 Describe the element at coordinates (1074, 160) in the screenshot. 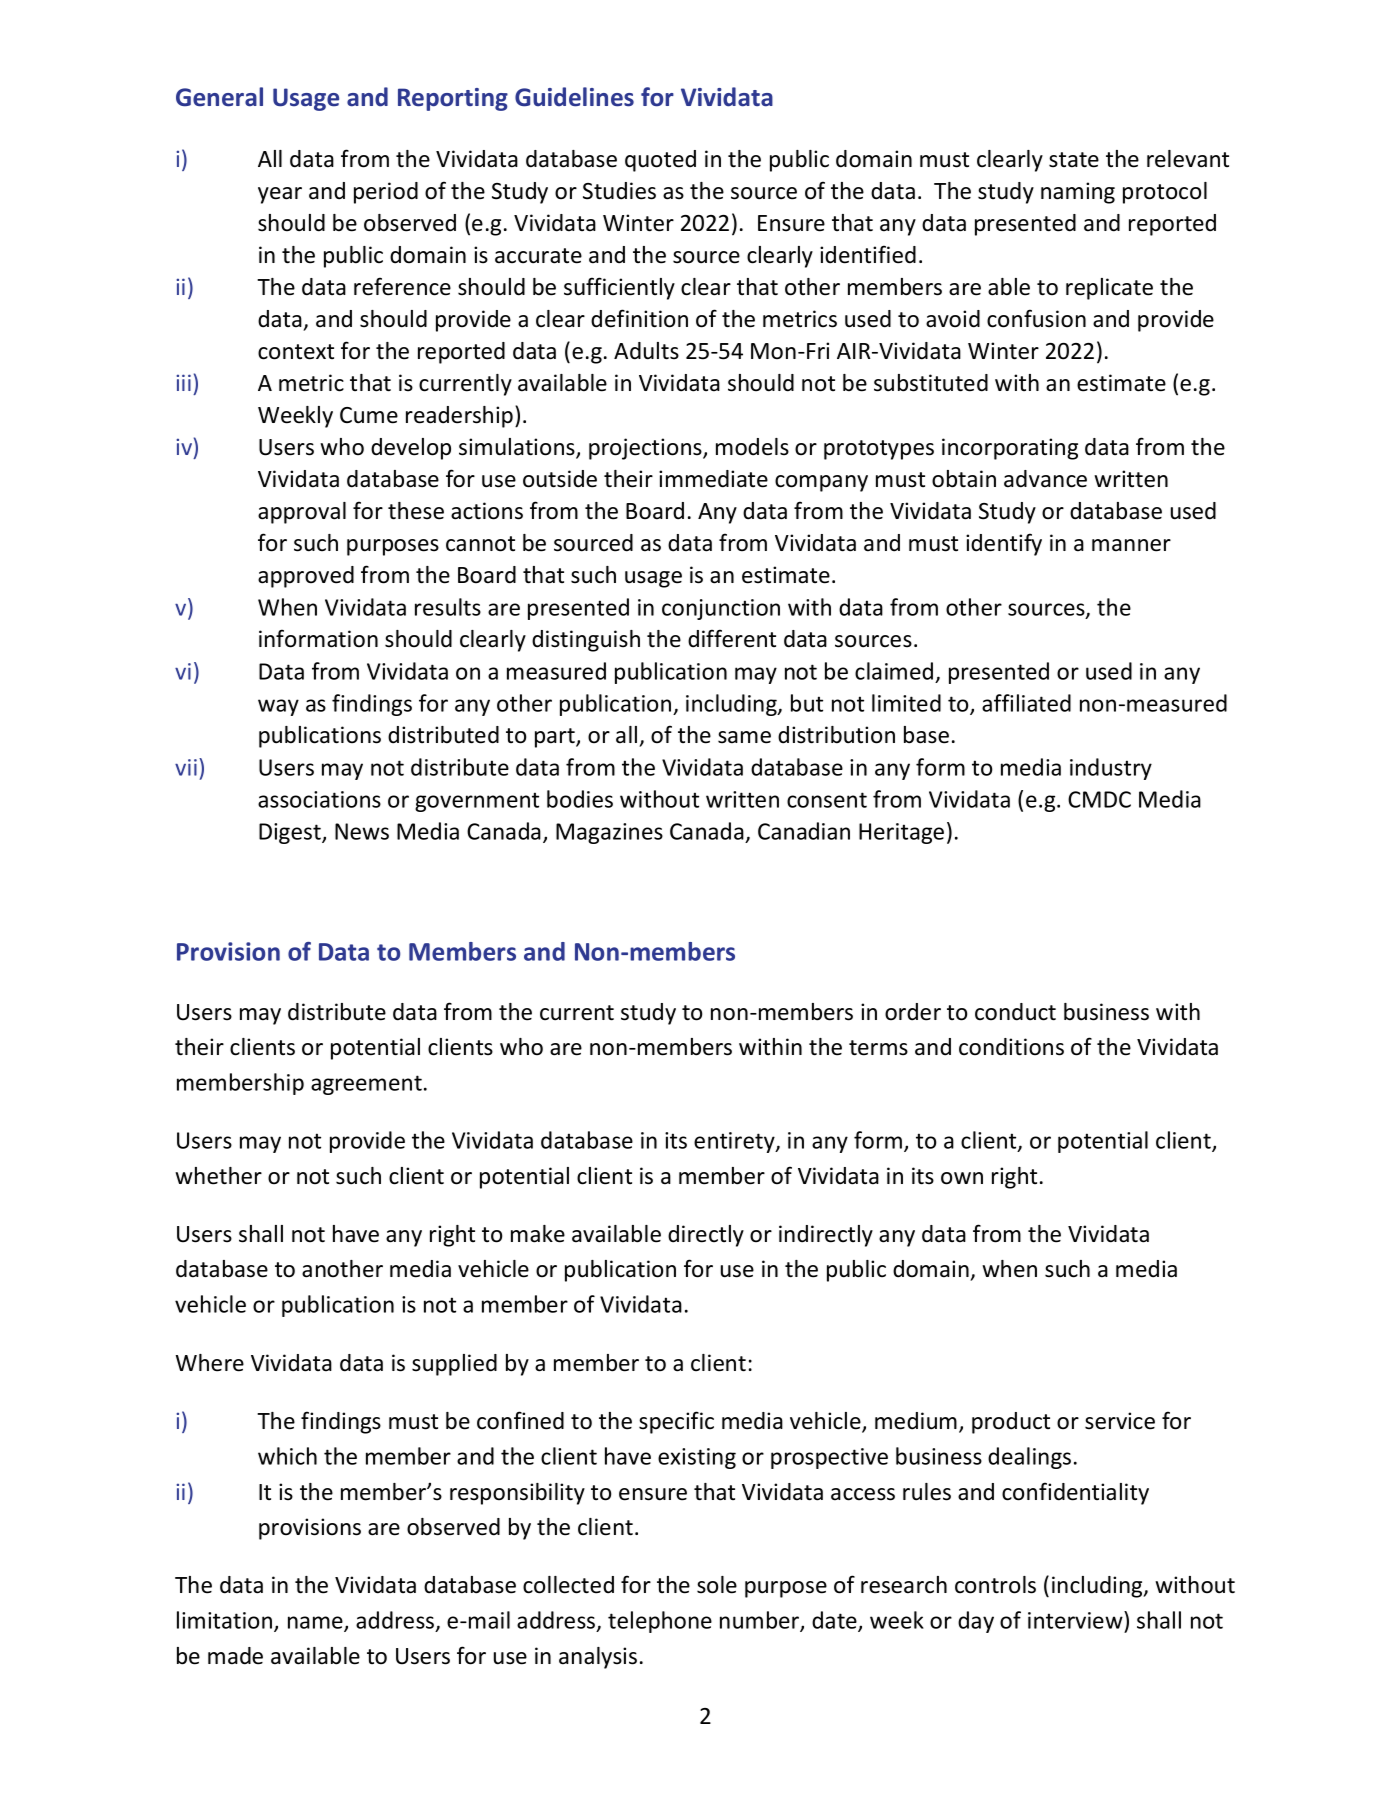

I see `state` at that location.
